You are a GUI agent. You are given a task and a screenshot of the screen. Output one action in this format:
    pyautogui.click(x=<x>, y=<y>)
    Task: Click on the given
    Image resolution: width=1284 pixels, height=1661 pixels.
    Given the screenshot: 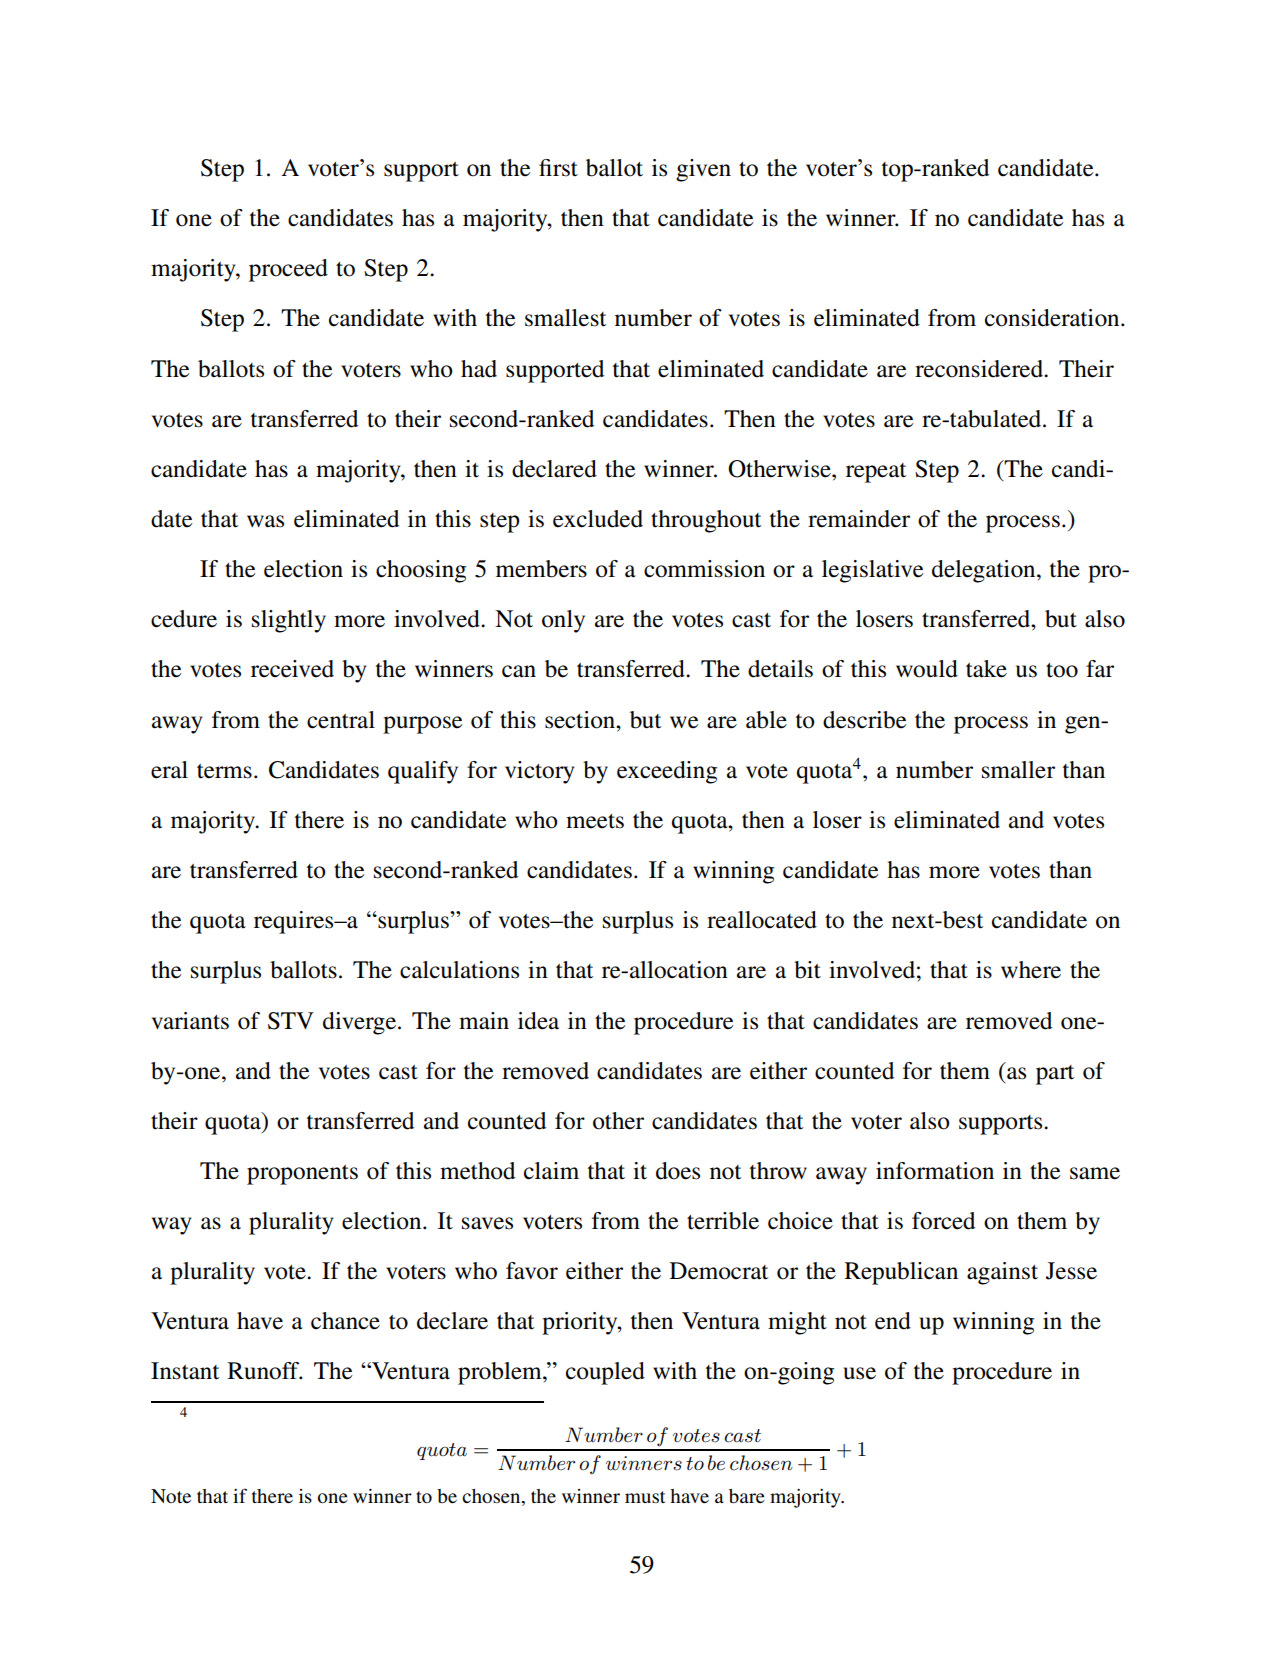 What is the action you would take?
    pyautogui.click(x=703, y=170)
